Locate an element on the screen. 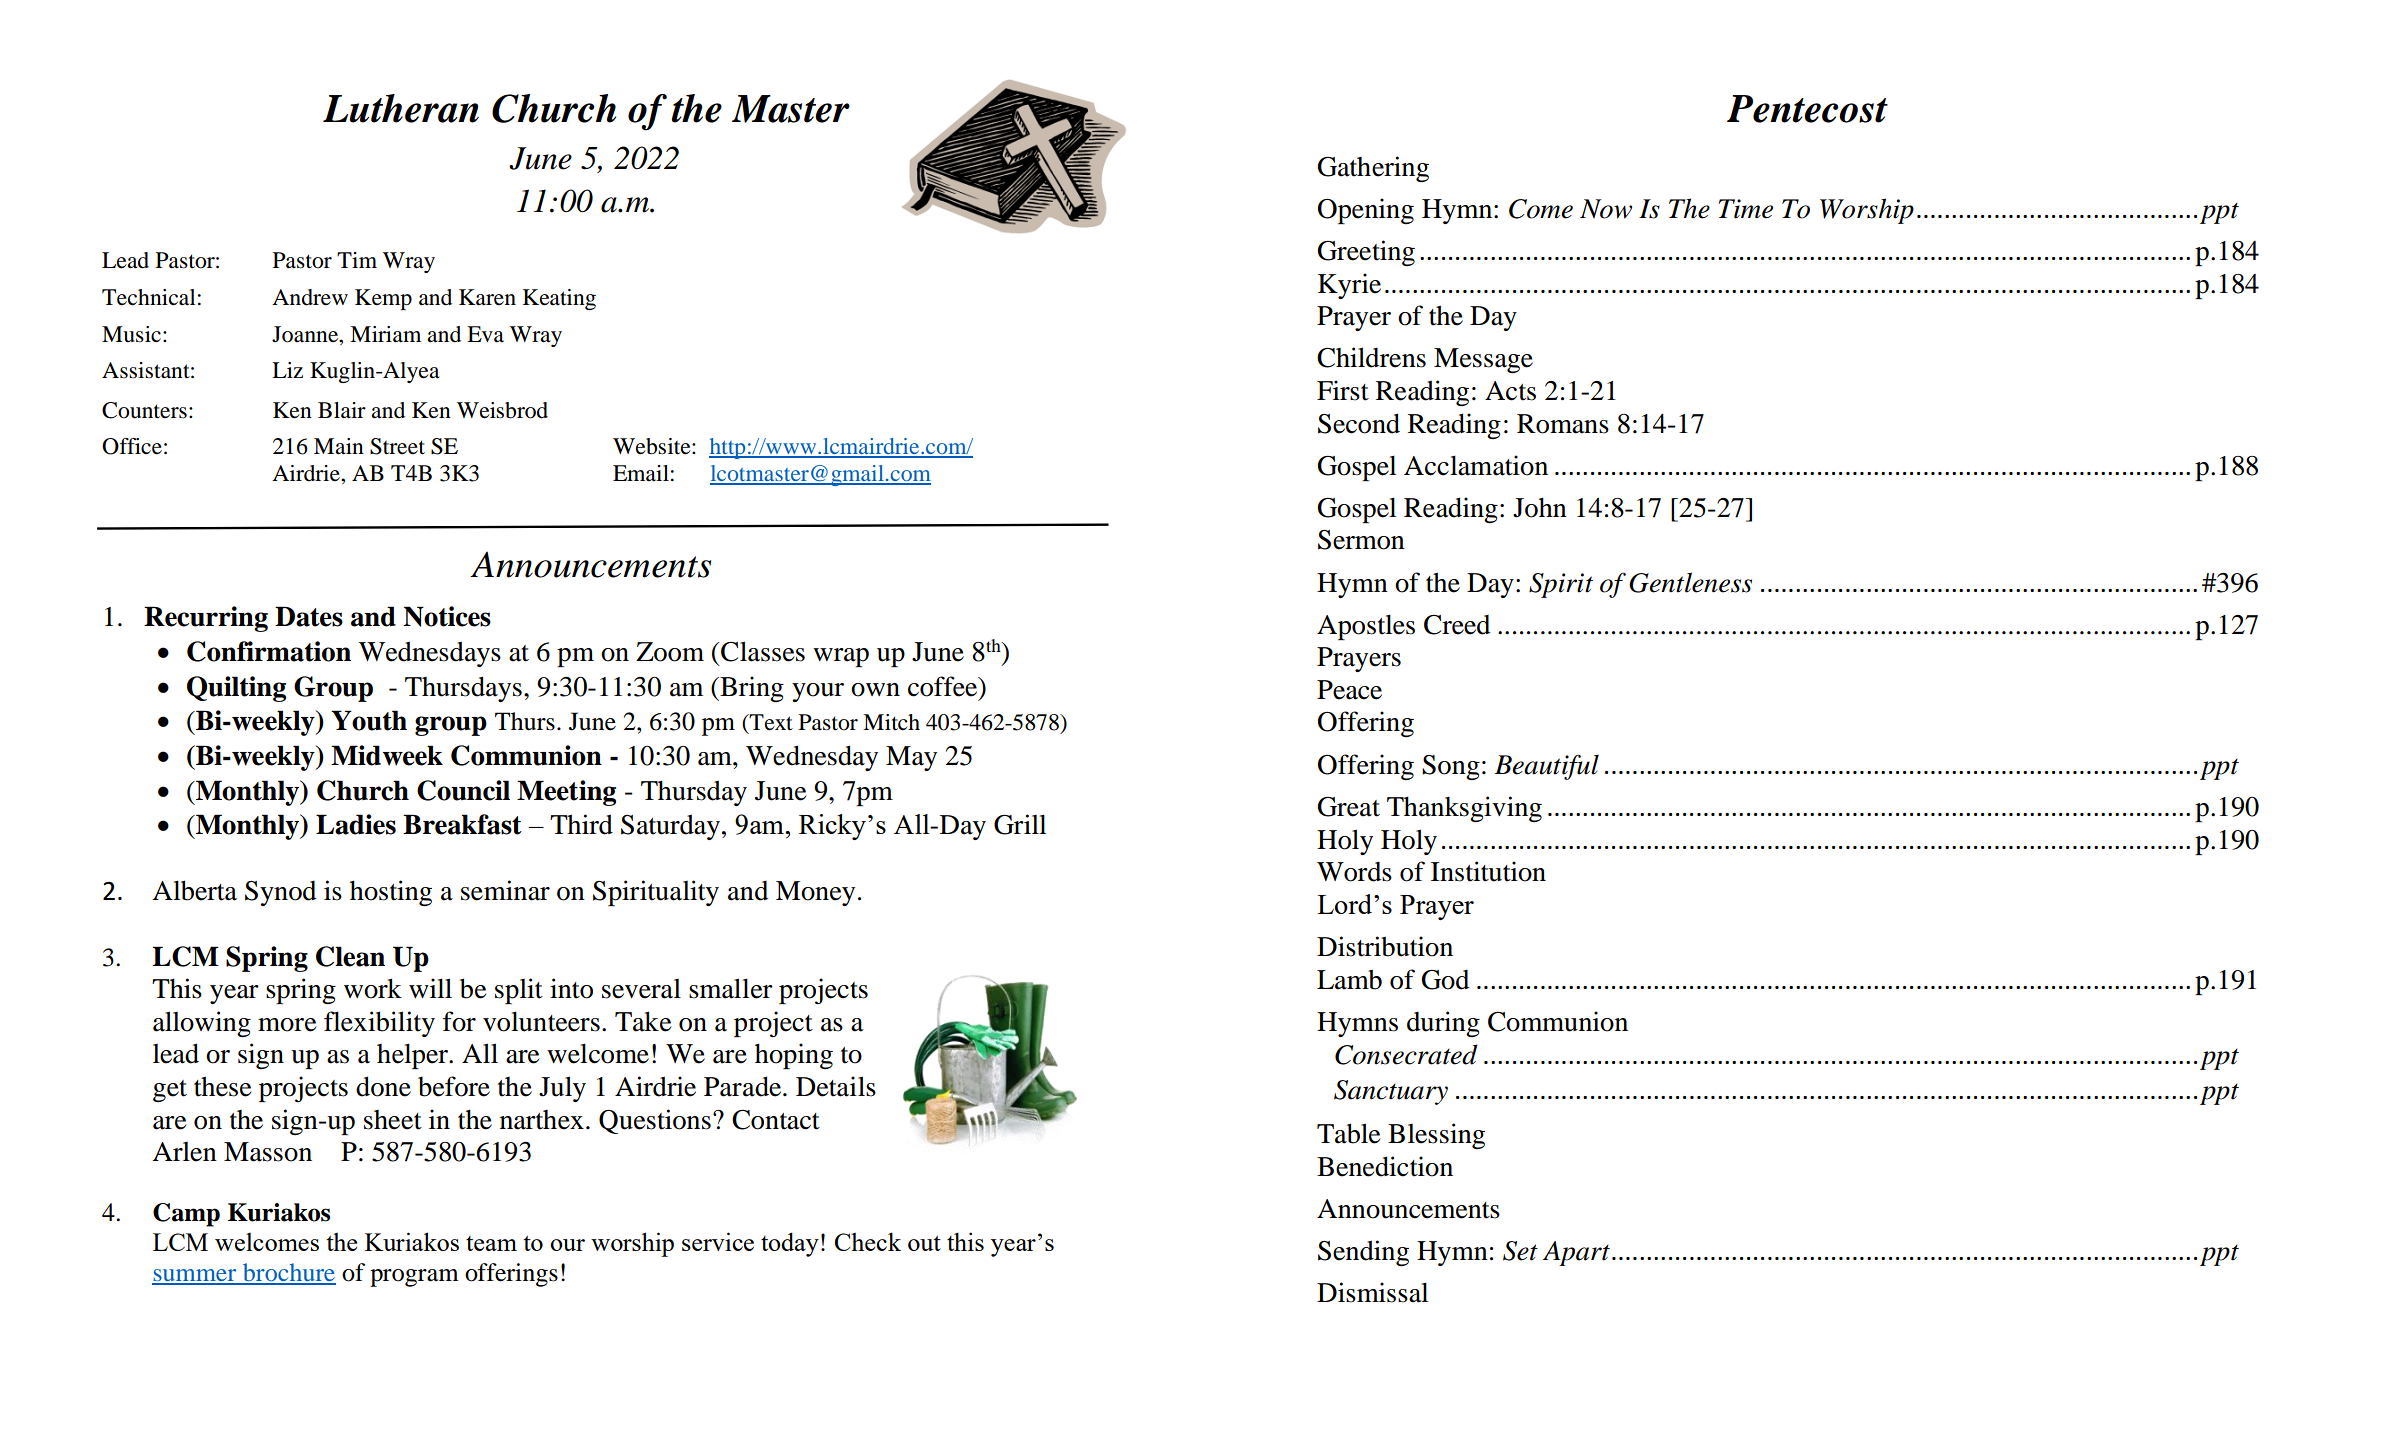 The height and width of the screenshot is (1447, 2383). Email is located at coordinates (641, 473).
